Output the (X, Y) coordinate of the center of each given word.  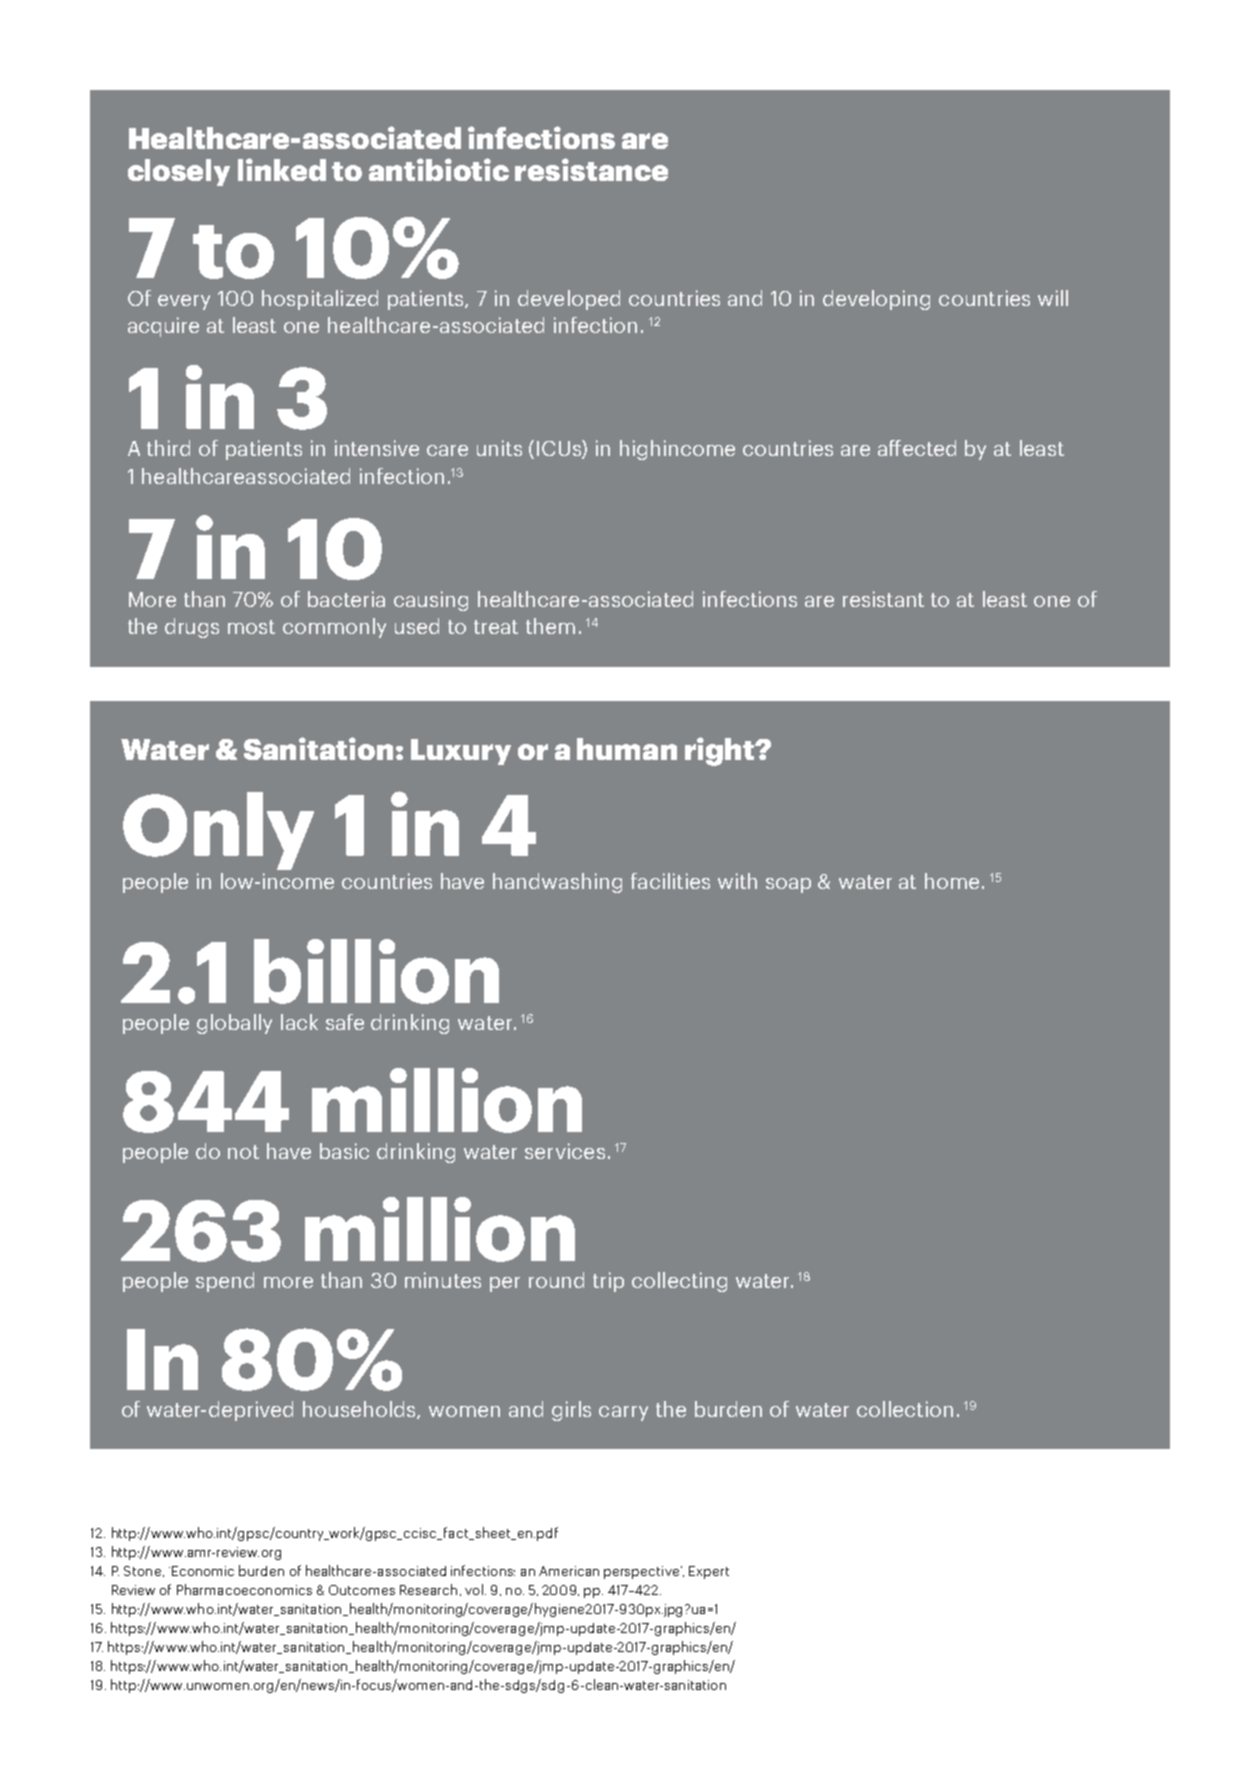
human (627, 749)
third (168, 448)
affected (917, 448)
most (251, 627)
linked (282, 169)
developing (876, 300)
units (499, 448)
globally (234, 1024)
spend (225, 1282)
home (952, 881)
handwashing (557, 883)
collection (905, 1409)
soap (788, 885)
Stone (142, 1571)
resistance (591, 169)
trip (608, 1282)
